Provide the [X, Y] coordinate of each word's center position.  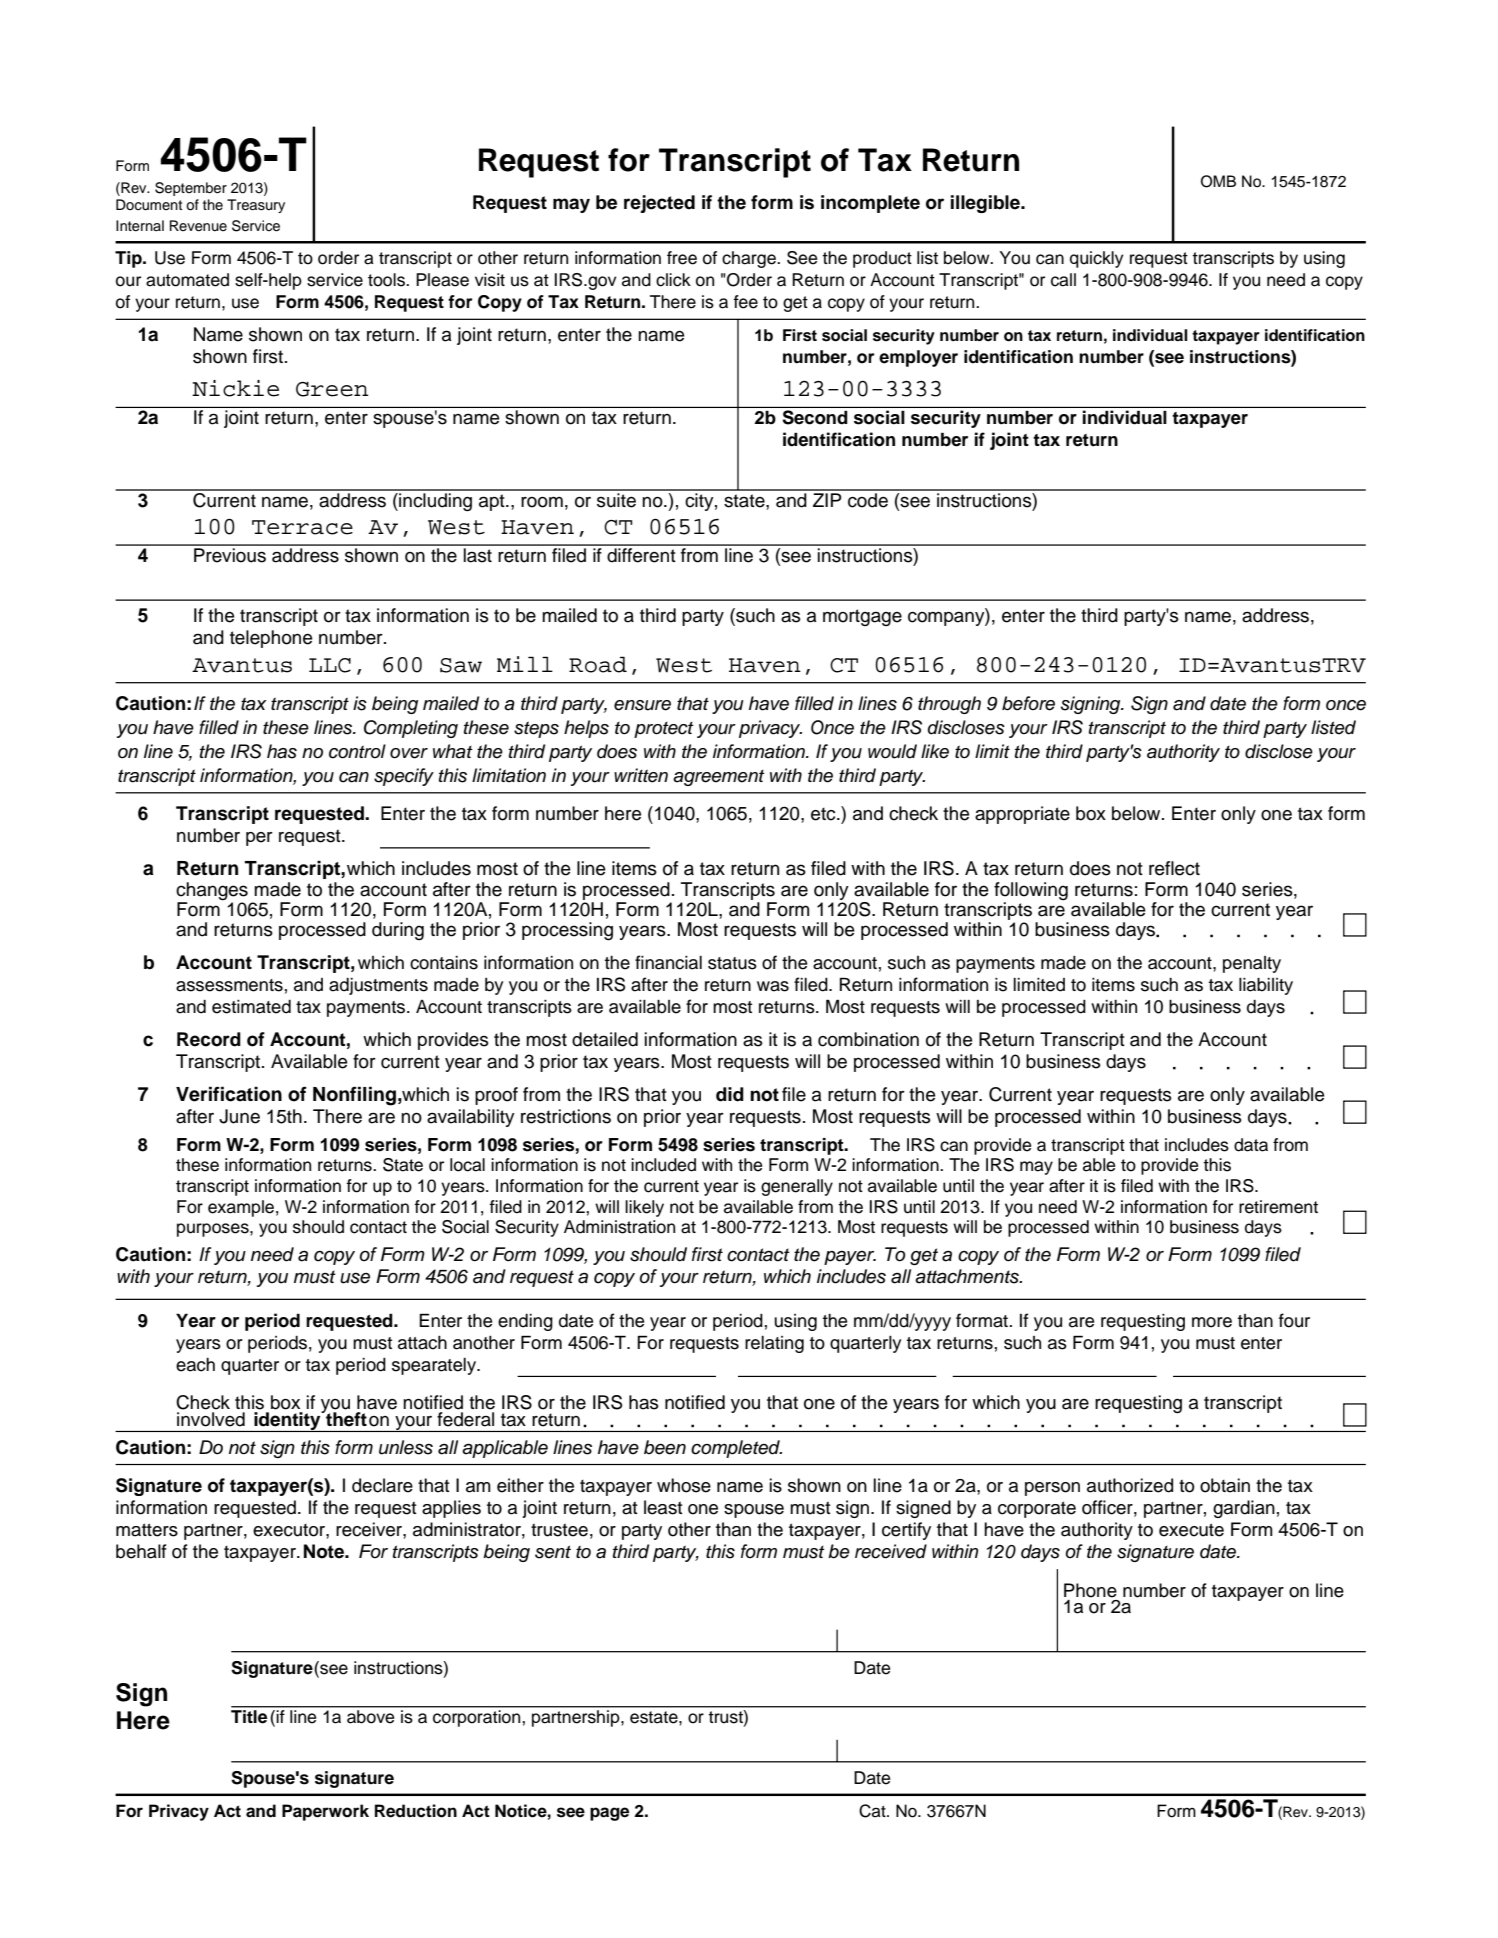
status [732, 963]
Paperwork [325, 1812]
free [682, 258]
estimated [251, 1007]
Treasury [256, 206]
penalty [1252, 964]
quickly [1096, 259]
